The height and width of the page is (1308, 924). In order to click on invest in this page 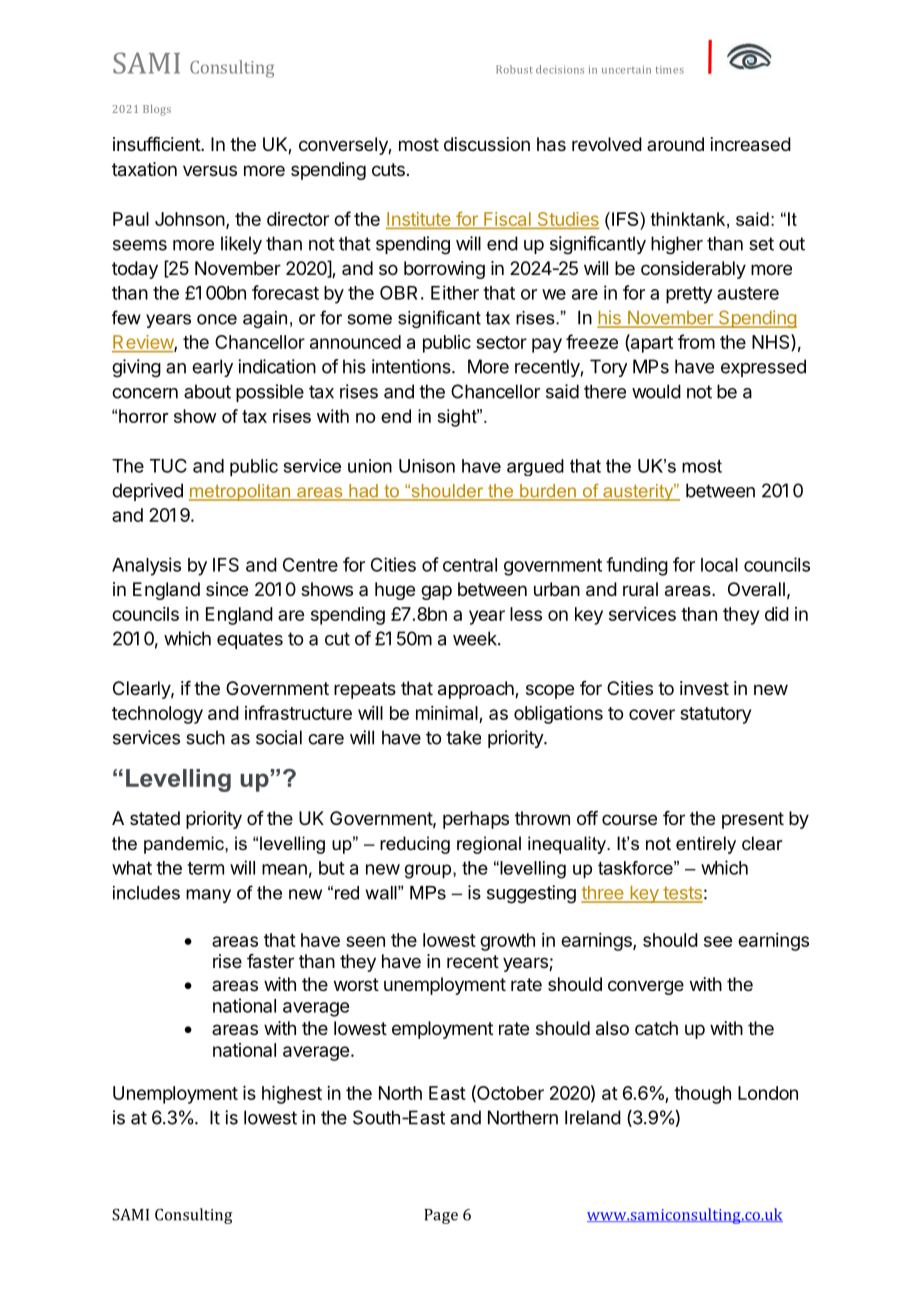, I will do `click(704, 688)`.
